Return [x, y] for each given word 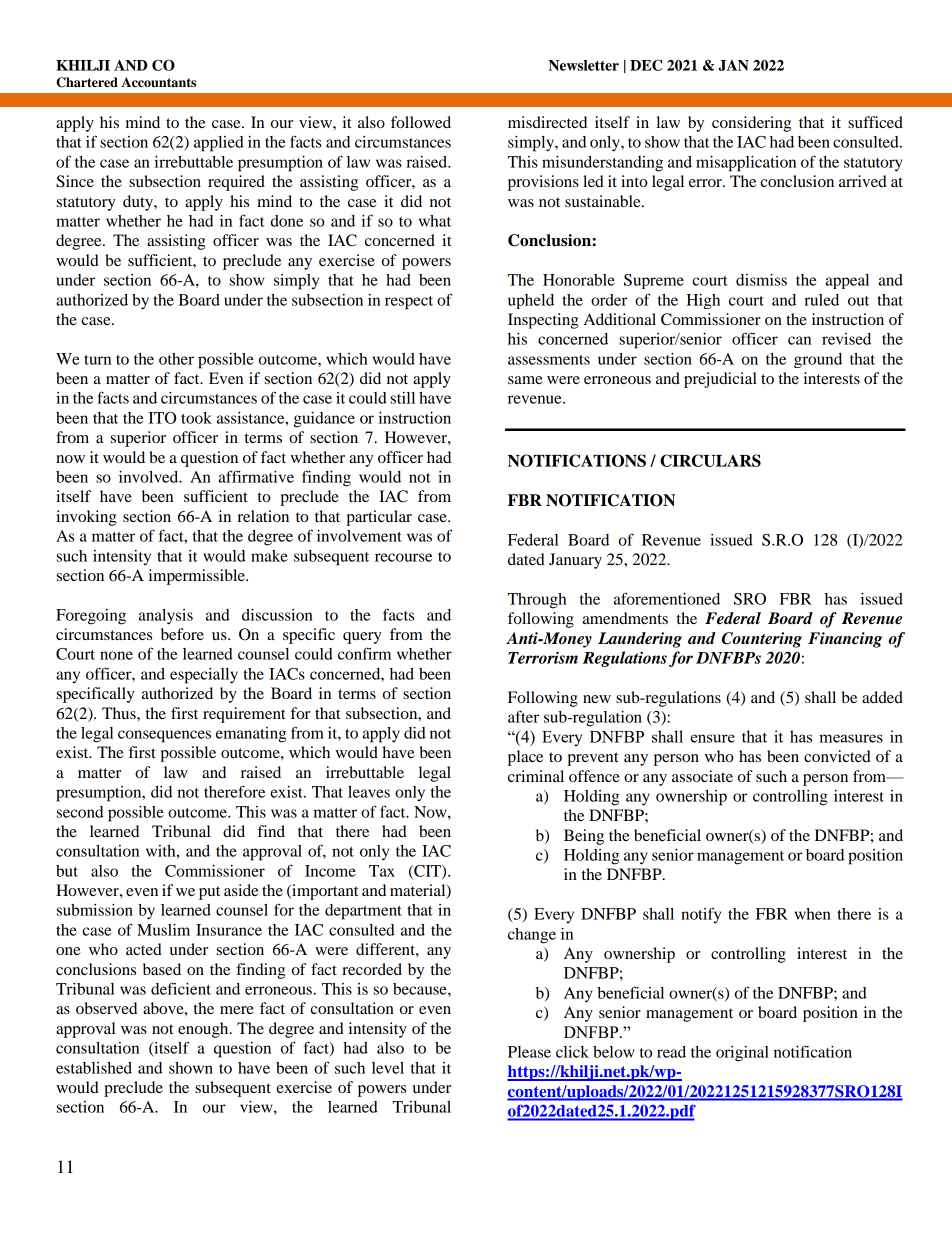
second [80, 812]
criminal [536, 776]
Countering [762, 640]
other [176, 359]
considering [751, 124]
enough [204, 1030]
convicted [837, 756]
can [799, 340]
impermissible [198, 577]
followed [421, 122]
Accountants [158, 82]
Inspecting [543, 321]
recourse [403, 557]
